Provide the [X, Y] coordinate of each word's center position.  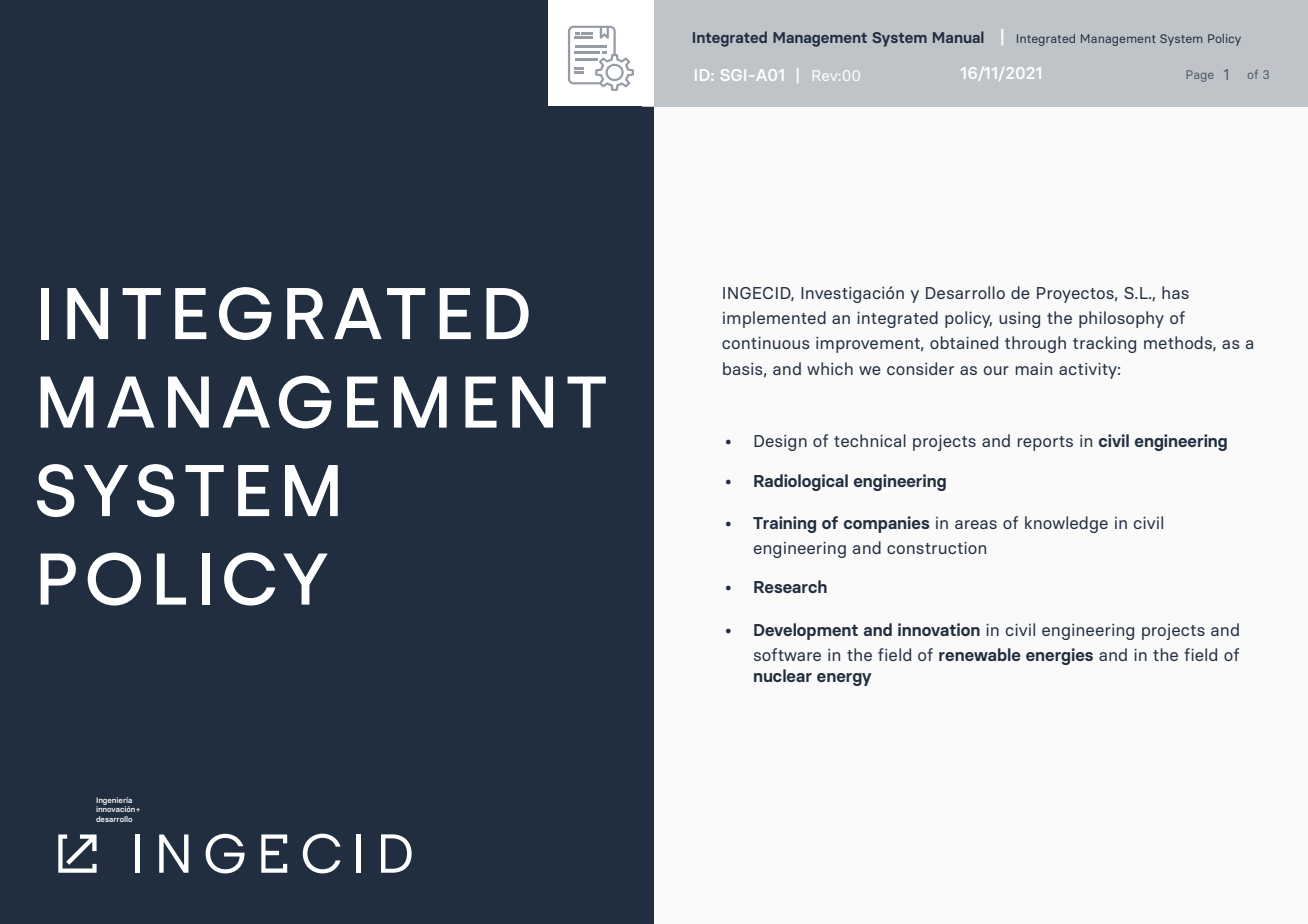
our [996, 370]
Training [784, 524]
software [787, 654]
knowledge [1066, 524]
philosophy [1121, 319]
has [1175, 292]
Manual [958, 37]
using [1019, 320]
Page [1200, 76]
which [830, 368]
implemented [774, 319]
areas [976, 524]
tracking [1104, 344]
